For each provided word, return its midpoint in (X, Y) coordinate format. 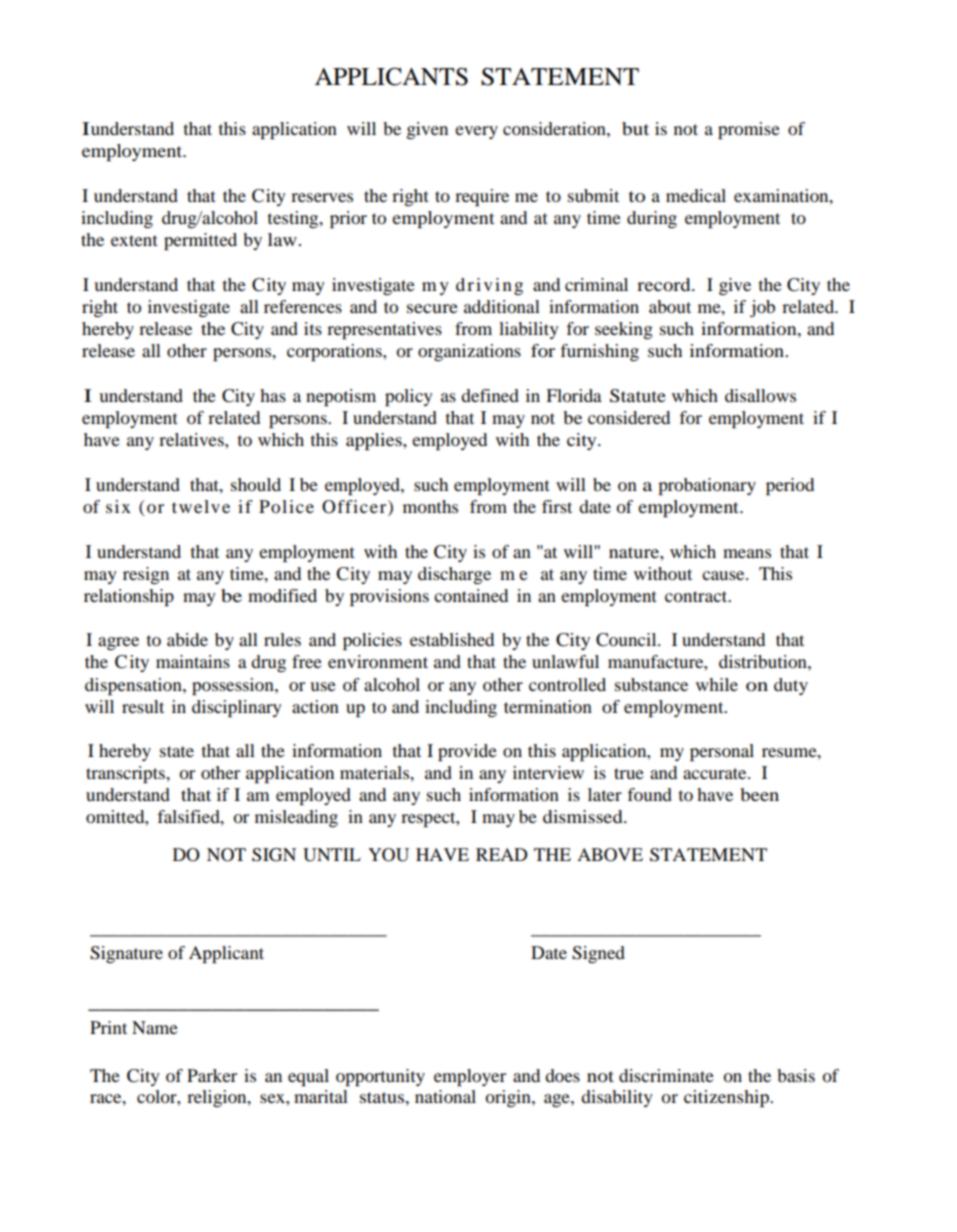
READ (502, 854)
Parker (212, 1075)
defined (490, 395)
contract (697, 596)
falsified (189, 816)
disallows (760, 395)
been (759, 794)
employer (470, 1077)
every (476, 132)
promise (749, 130)
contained (471, 595)
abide (187, 639)
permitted (200, 241)
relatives (192, 439)
